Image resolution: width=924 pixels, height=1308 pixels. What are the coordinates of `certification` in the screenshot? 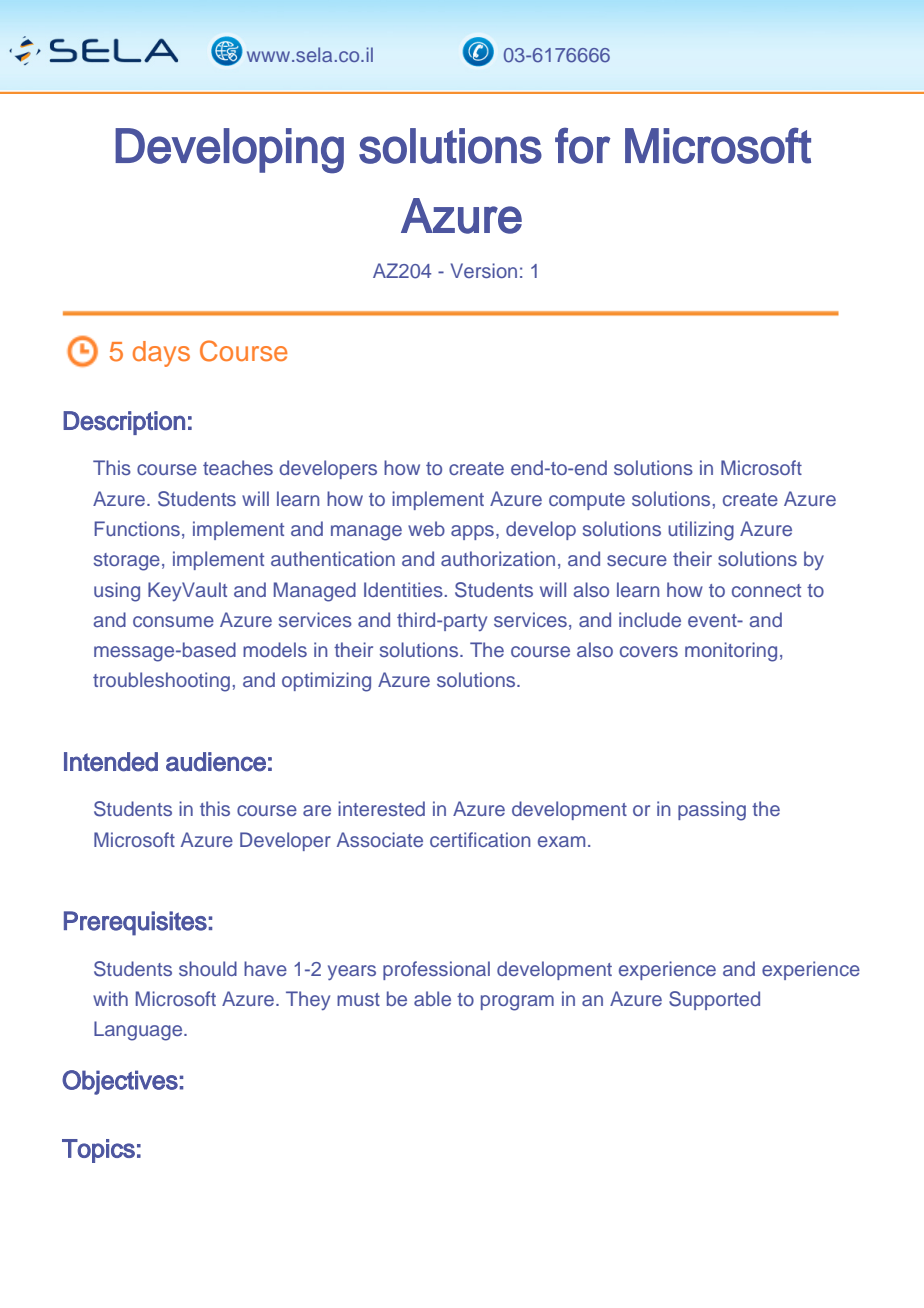 It's located at (480, 839).
